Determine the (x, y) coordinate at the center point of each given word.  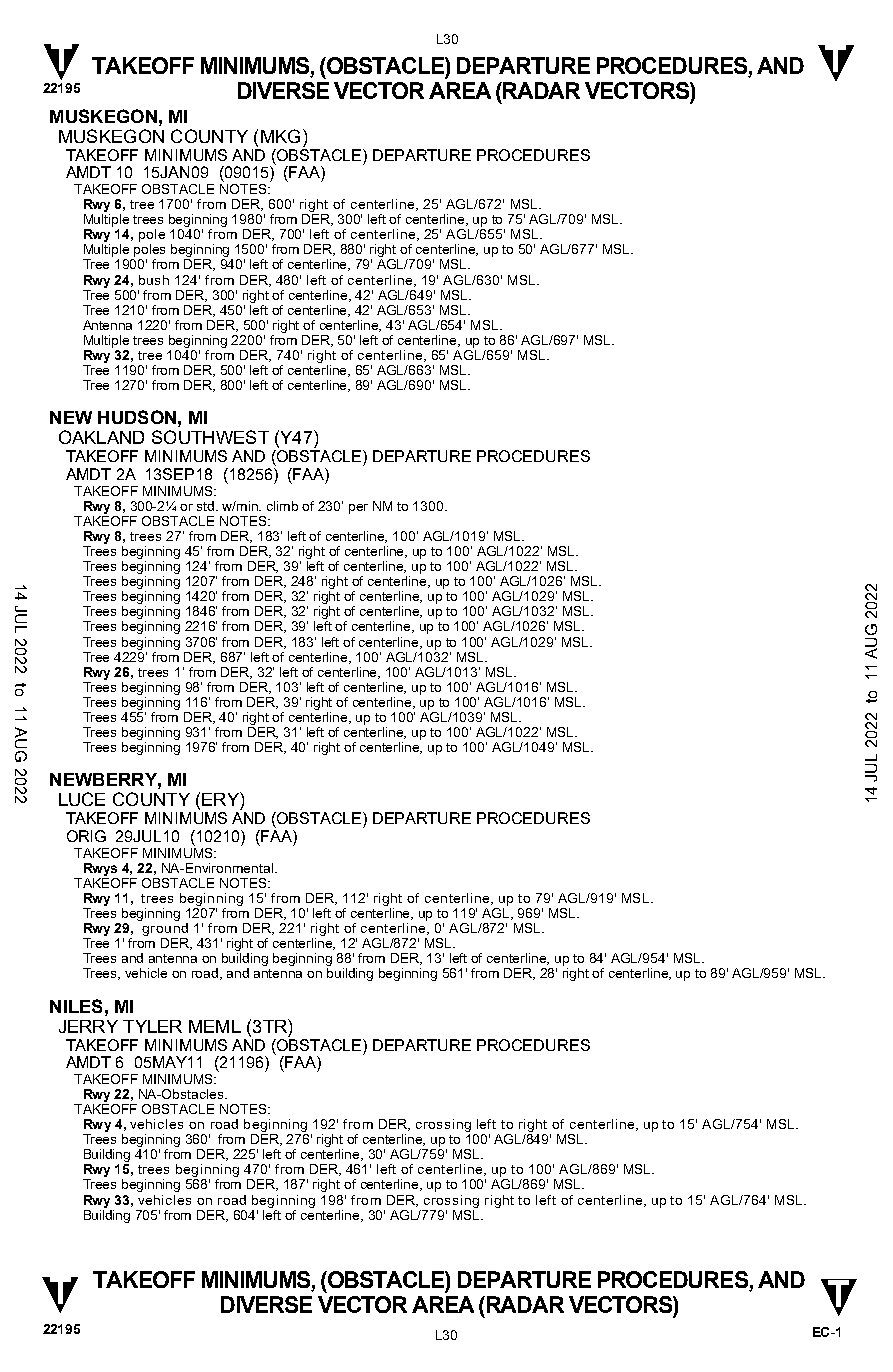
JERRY (88, 1026)
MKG (280, 136)
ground (165, 929)
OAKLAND (101, 437)
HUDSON (137, 417)
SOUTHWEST (210, 437)
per (358, 509)
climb (282, 506)
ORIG (86, 836)
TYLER (152, 1026)
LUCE (82, 799)
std (207, 506)
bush (154, 280)
